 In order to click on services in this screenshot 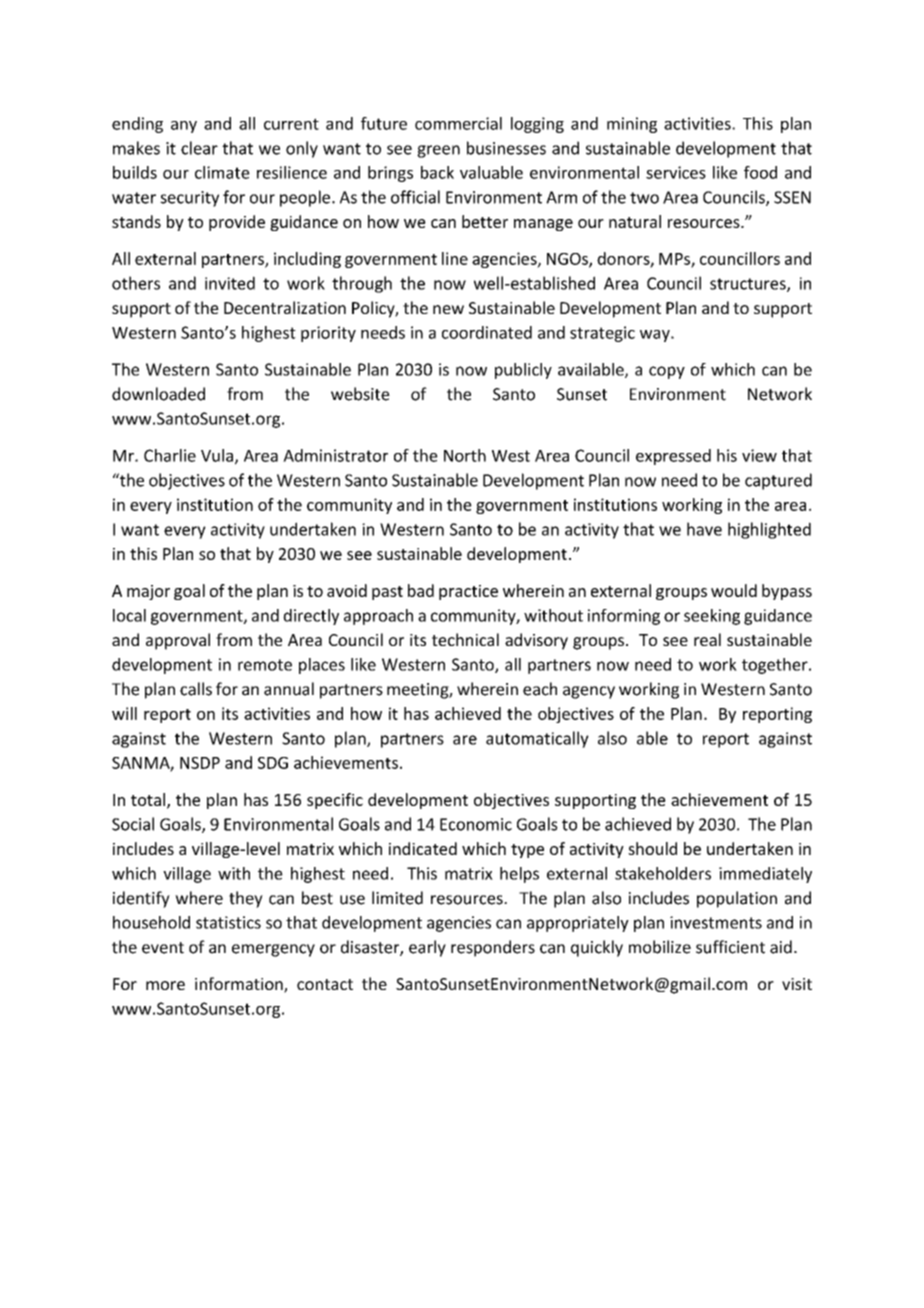, I will do `click(676, 172)`.
